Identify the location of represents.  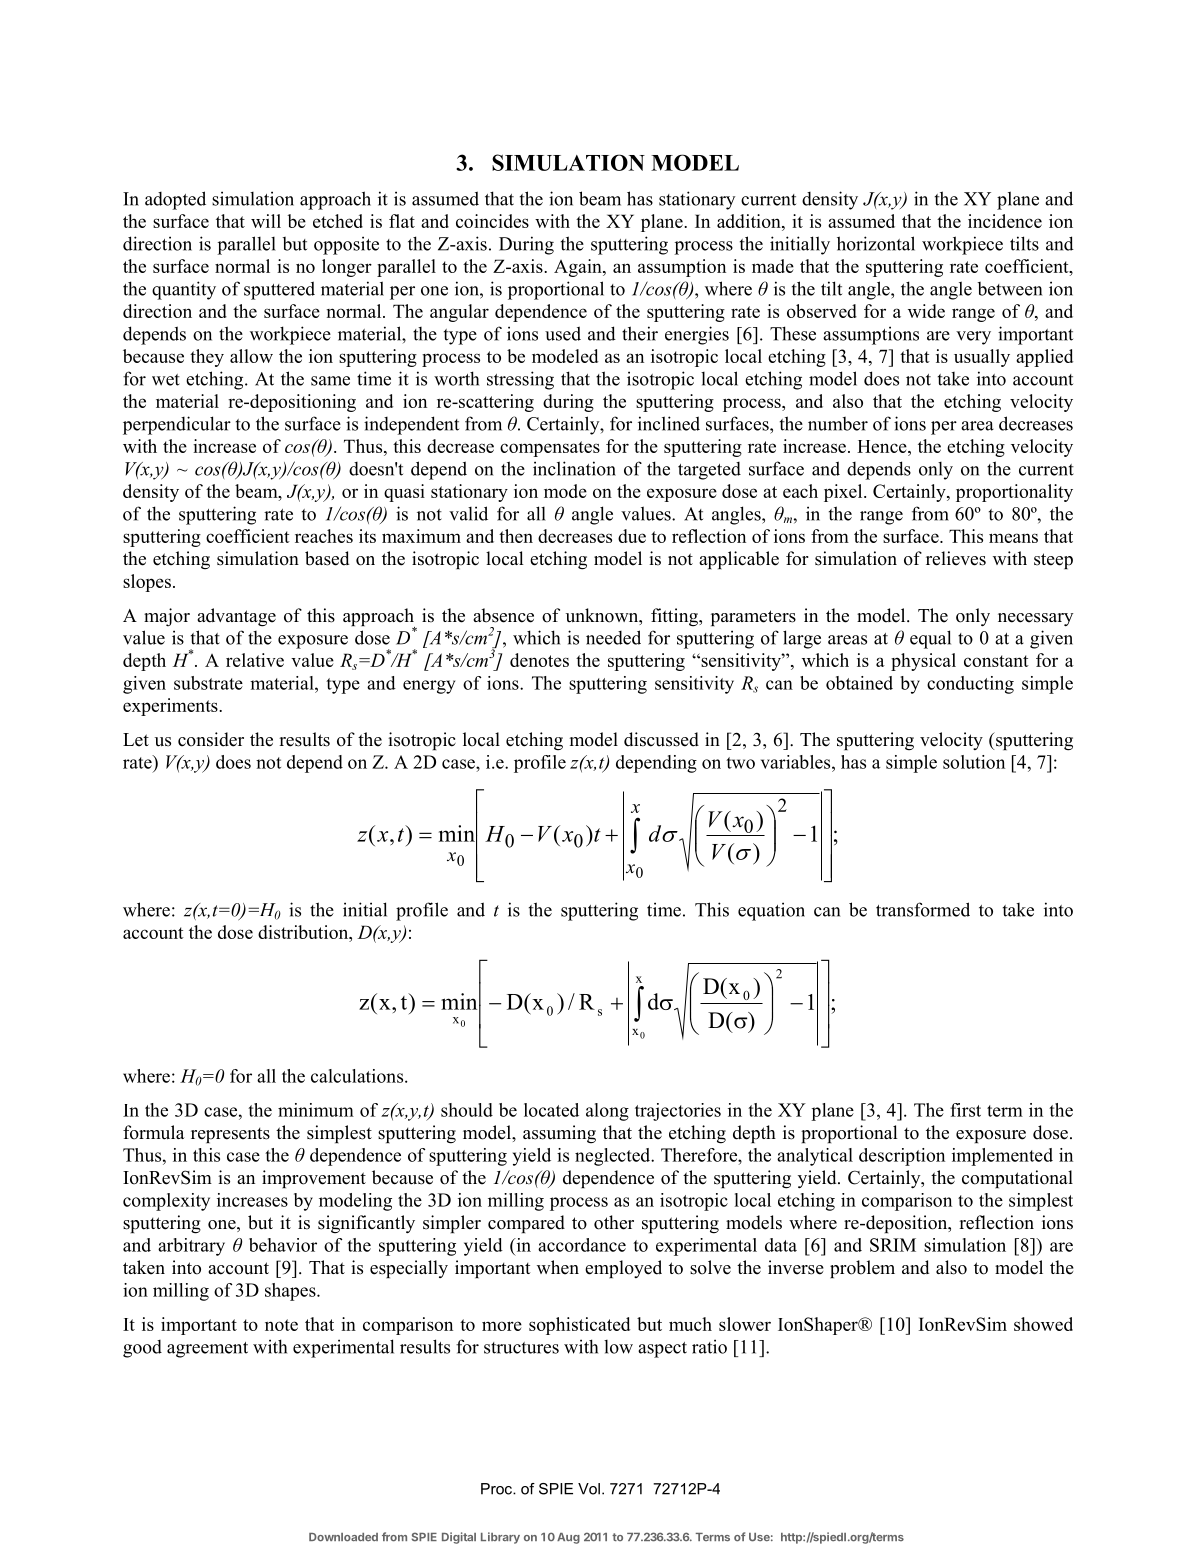
(230, 1135).
